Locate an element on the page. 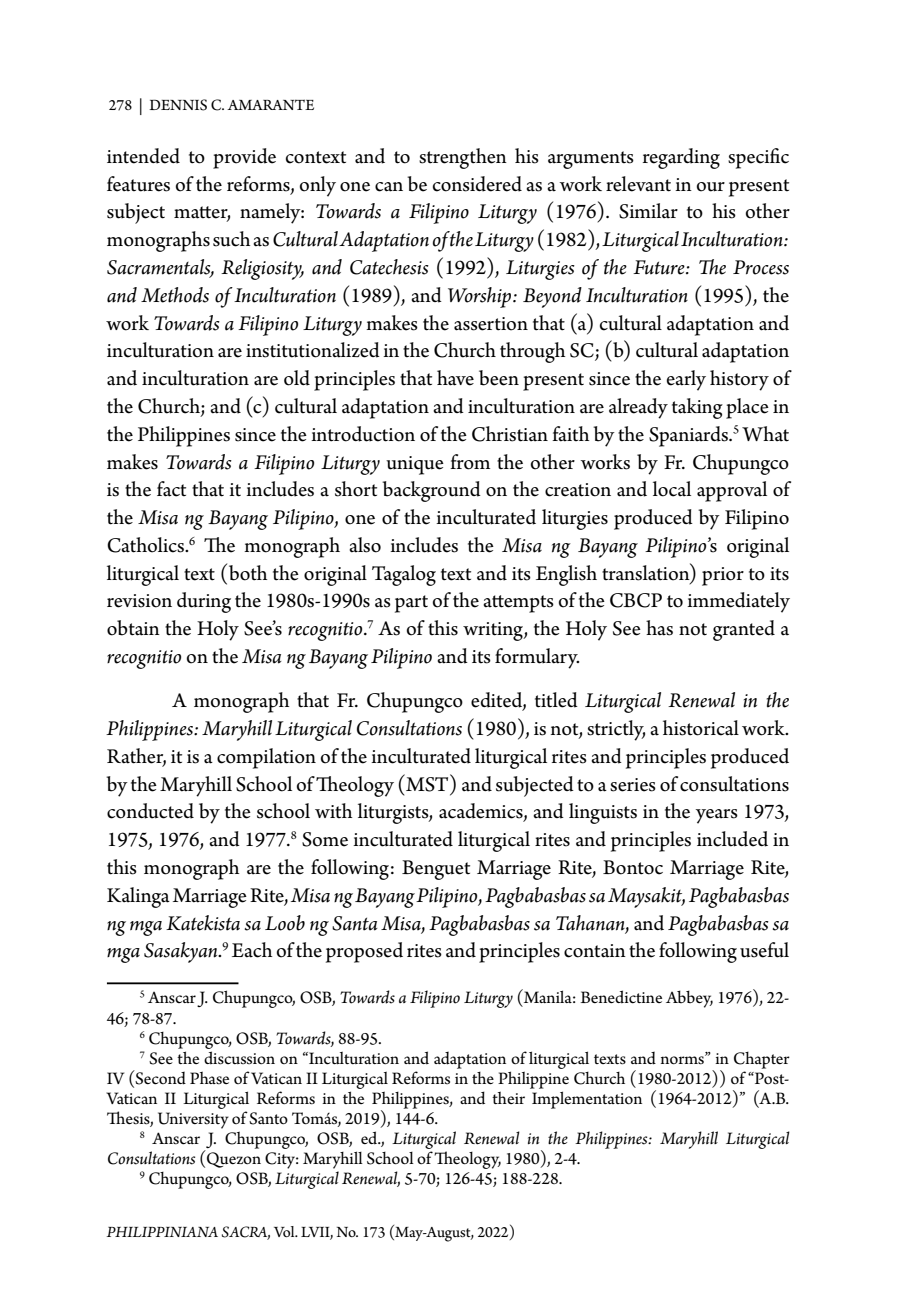  proposed is located at coordinates (364, 952).
